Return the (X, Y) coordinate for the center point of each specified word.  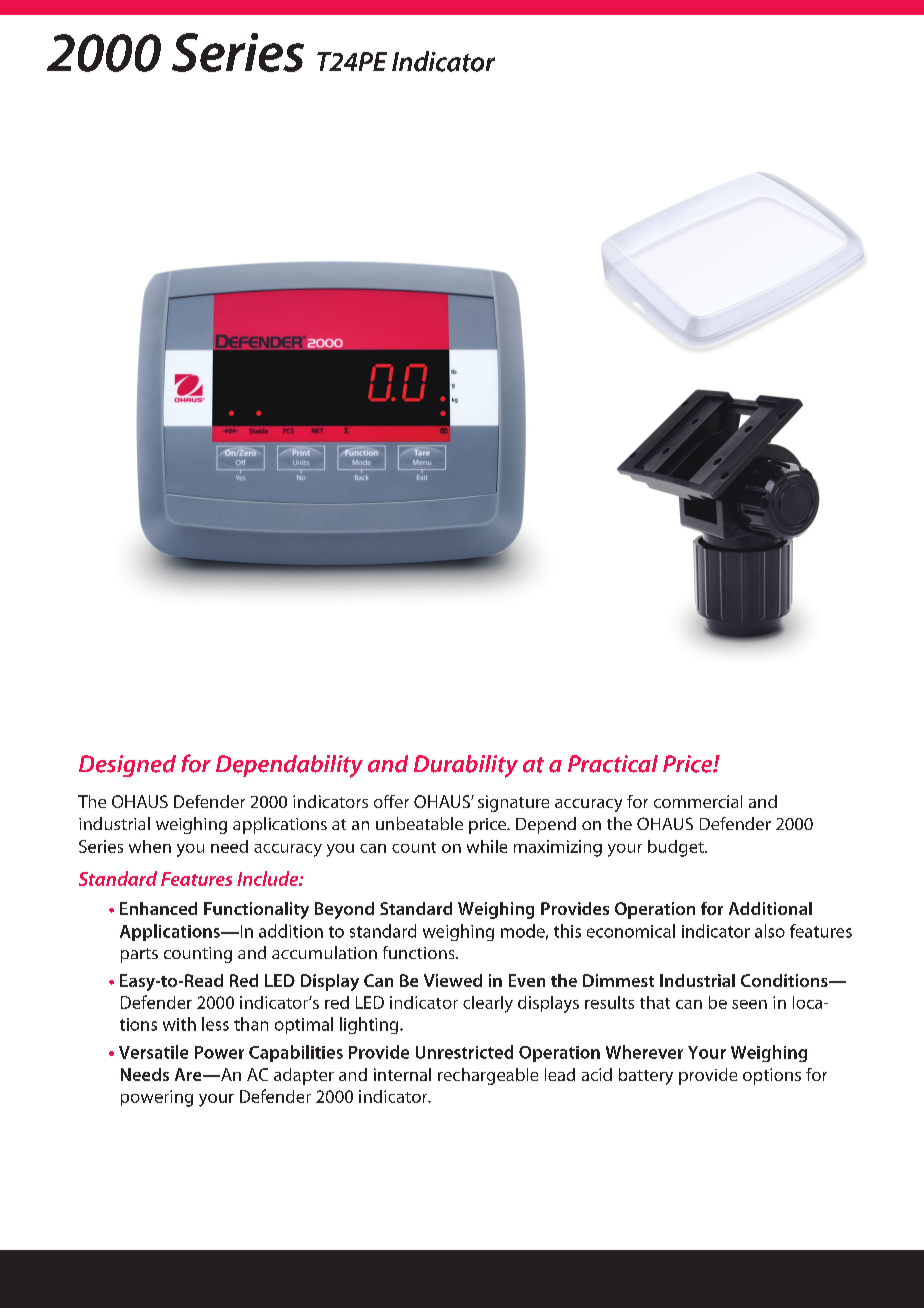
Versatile (153, 1052)
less (215, 1024)
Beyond (344, 910)
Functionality (256, 910)
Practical (613, 764)
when (150, 846)
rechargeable (488, 1076)
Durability (466, 766)
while (487, 846)
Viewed (453, 980)
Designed (127, 766)
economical (631, 931)
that (655, 1002)
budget (677, 848)
